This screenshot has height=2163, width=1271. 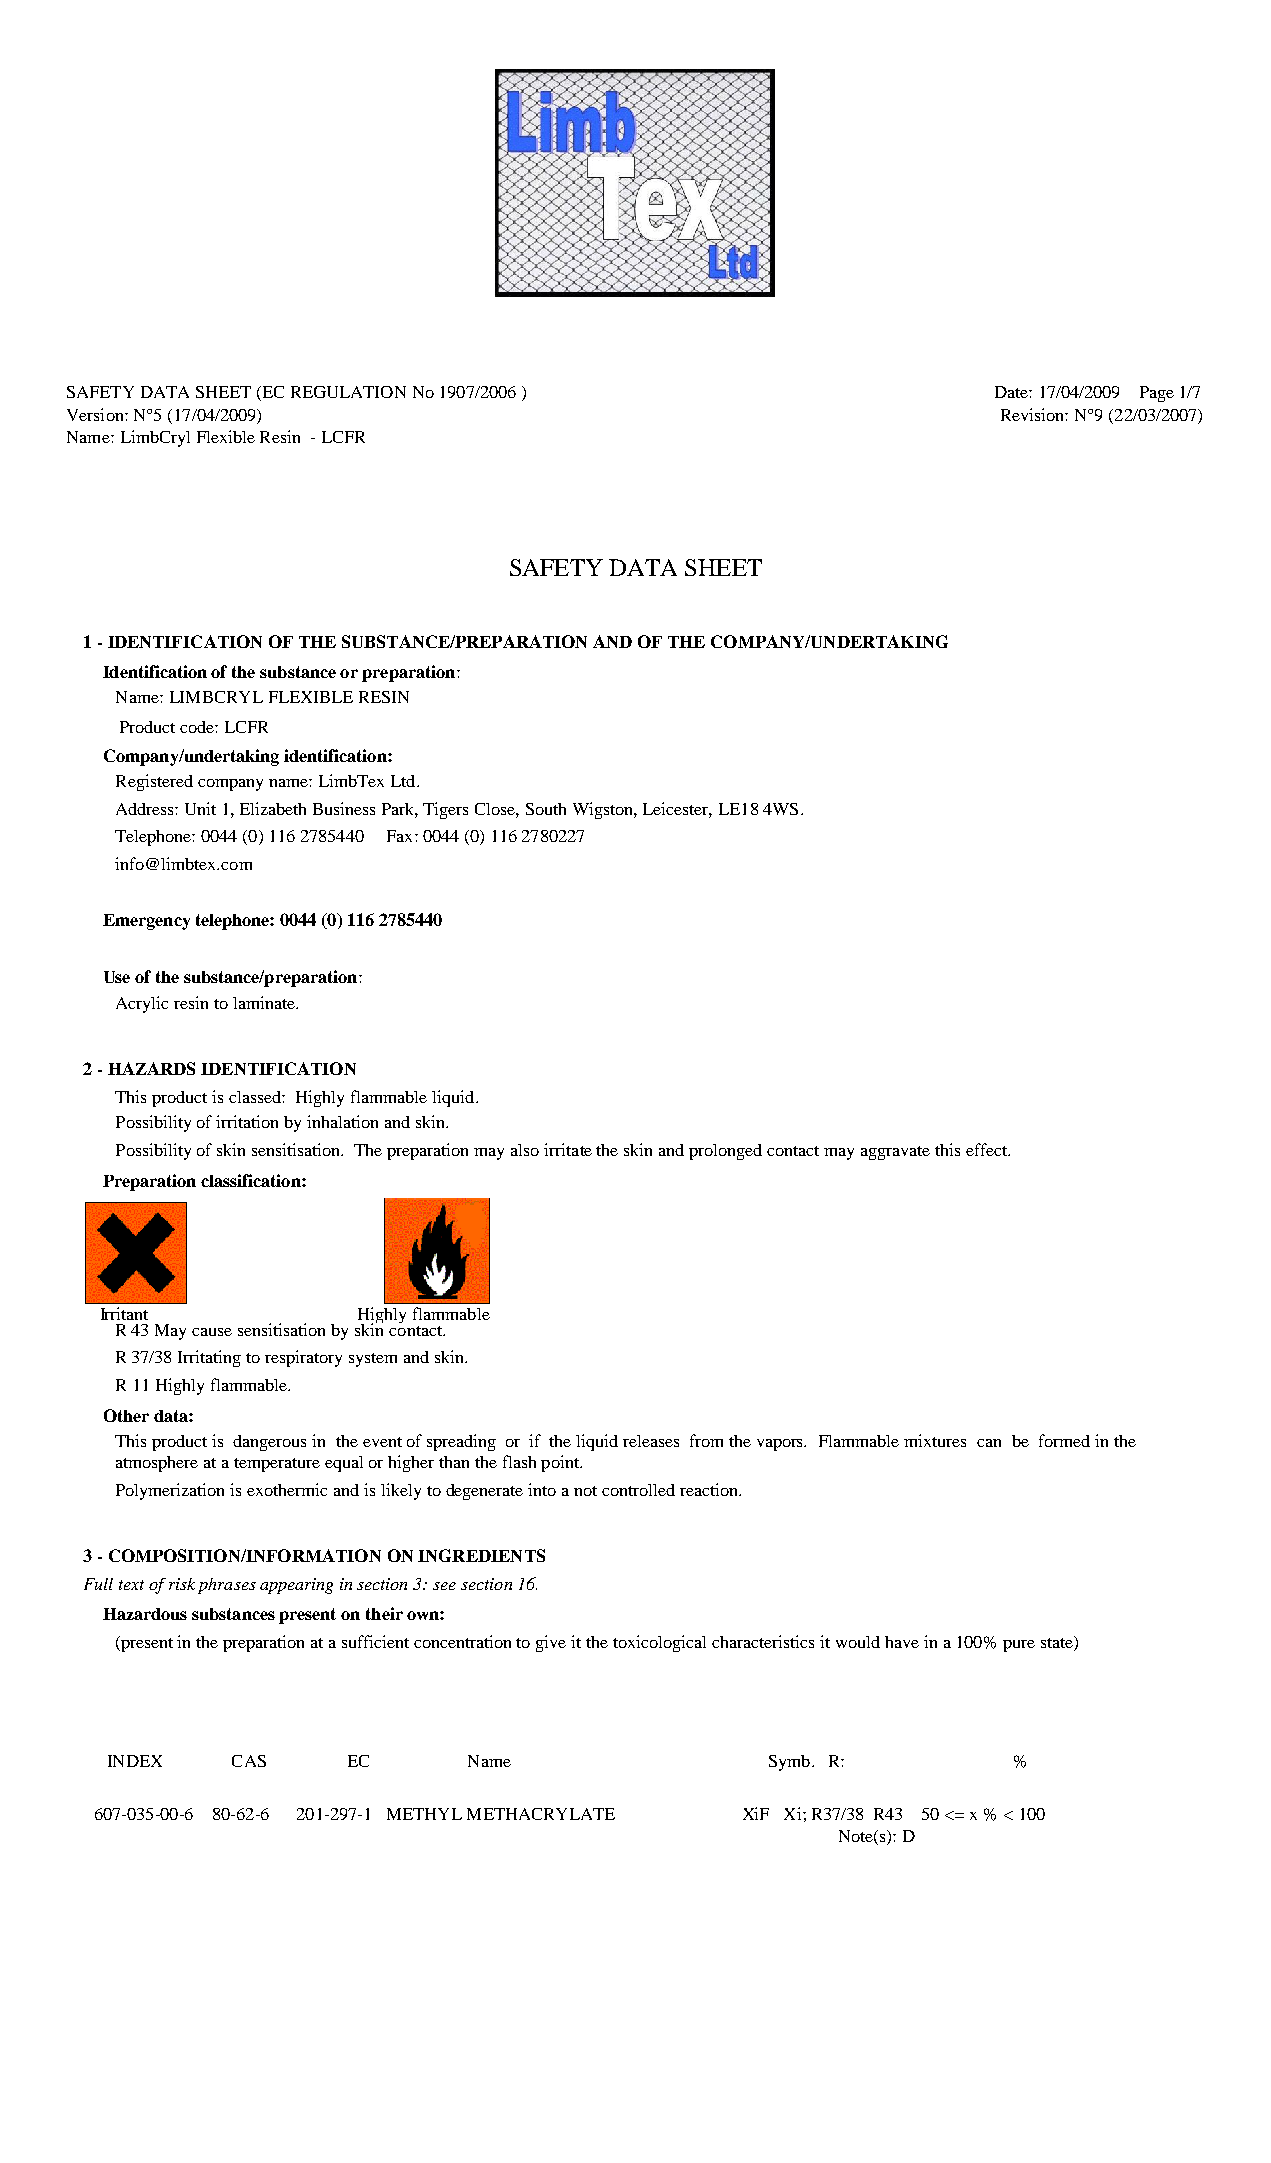 I want to click on releases, so click(x=651, y=1441).
